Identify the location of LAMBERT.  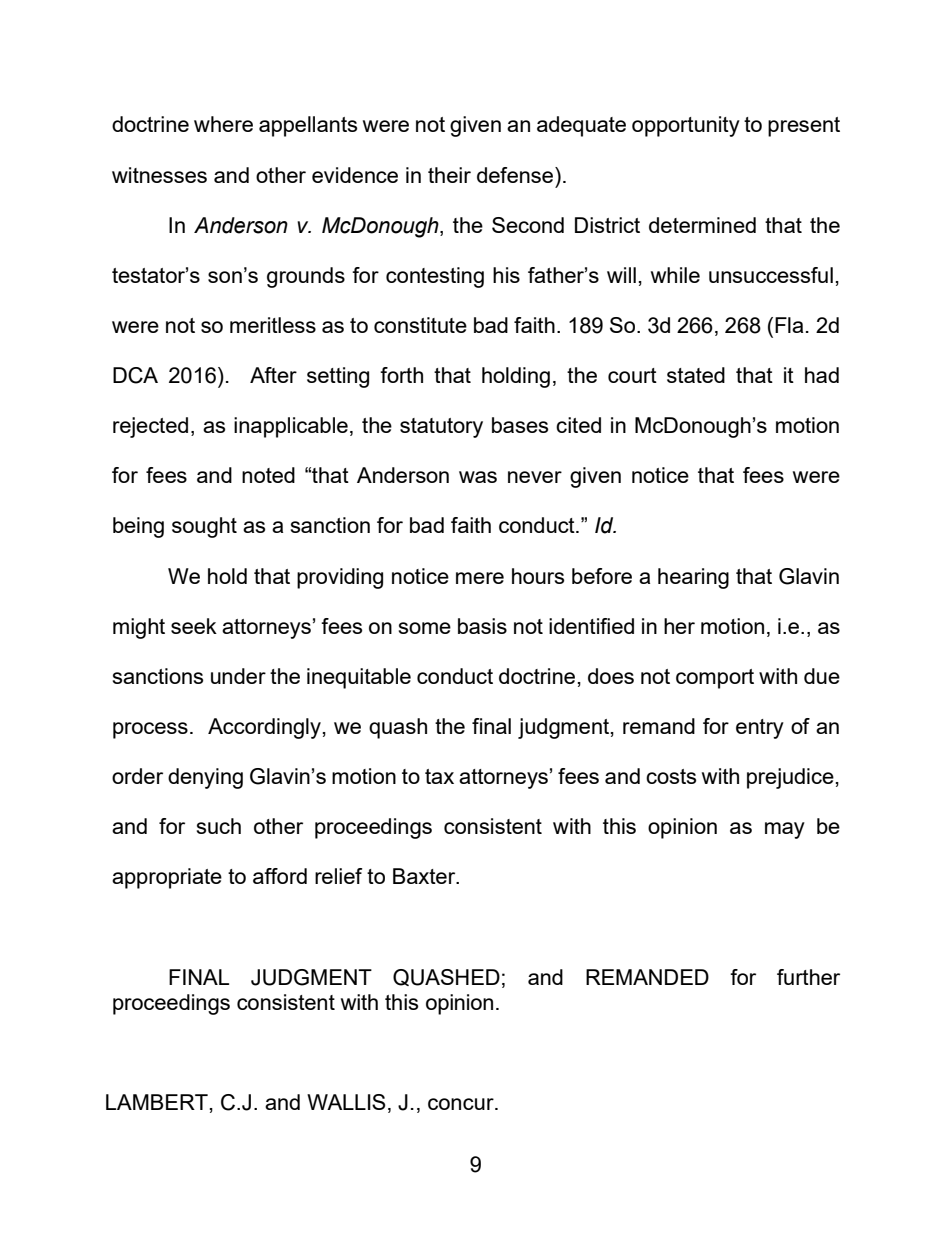
(157, 1102).
